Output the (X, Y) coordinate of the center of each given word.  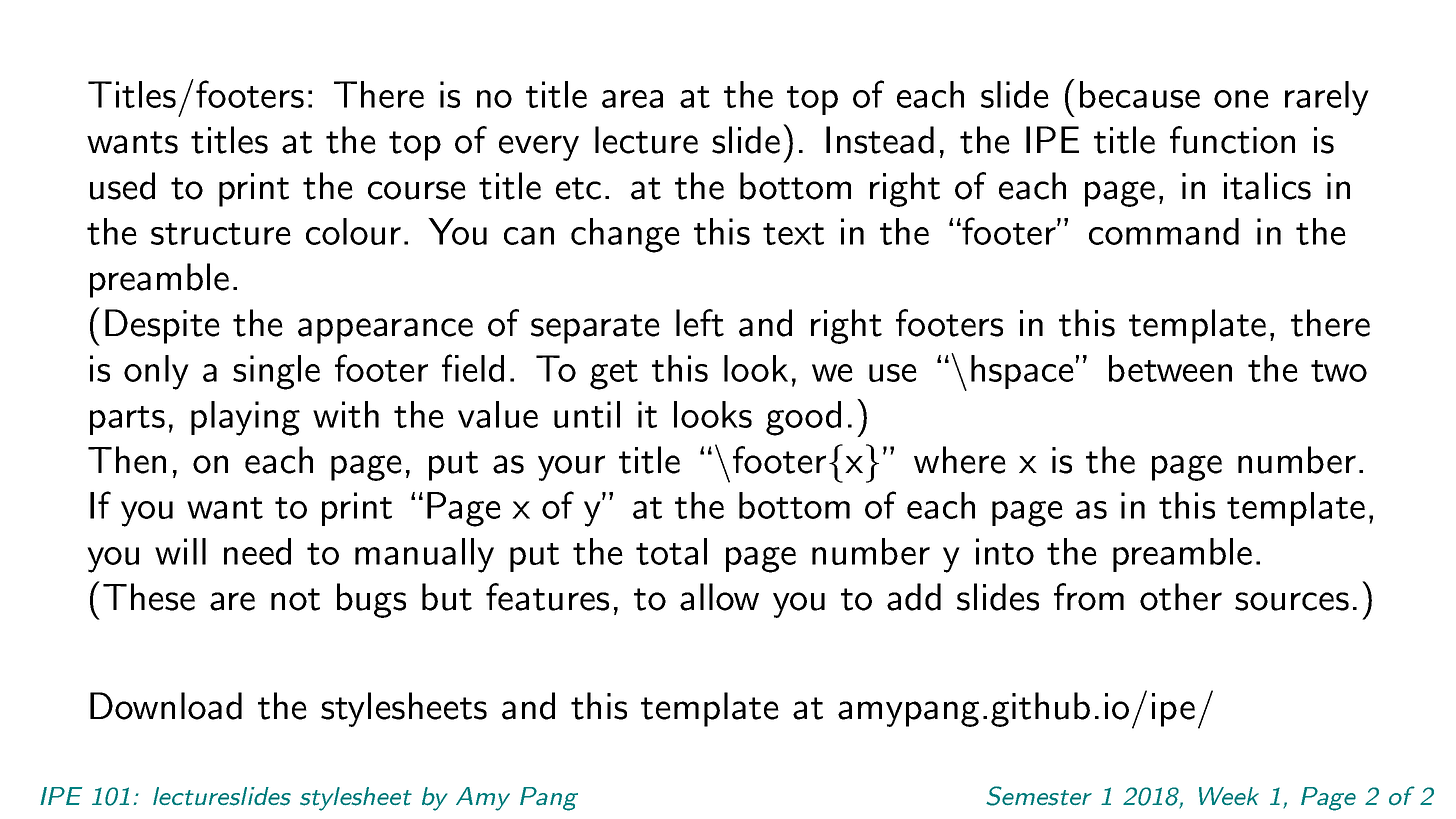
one (1241, 99)
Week (1229, 796)
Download (166, 706)
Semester (1039, 796)
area (632, 99)
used (122, 186)
